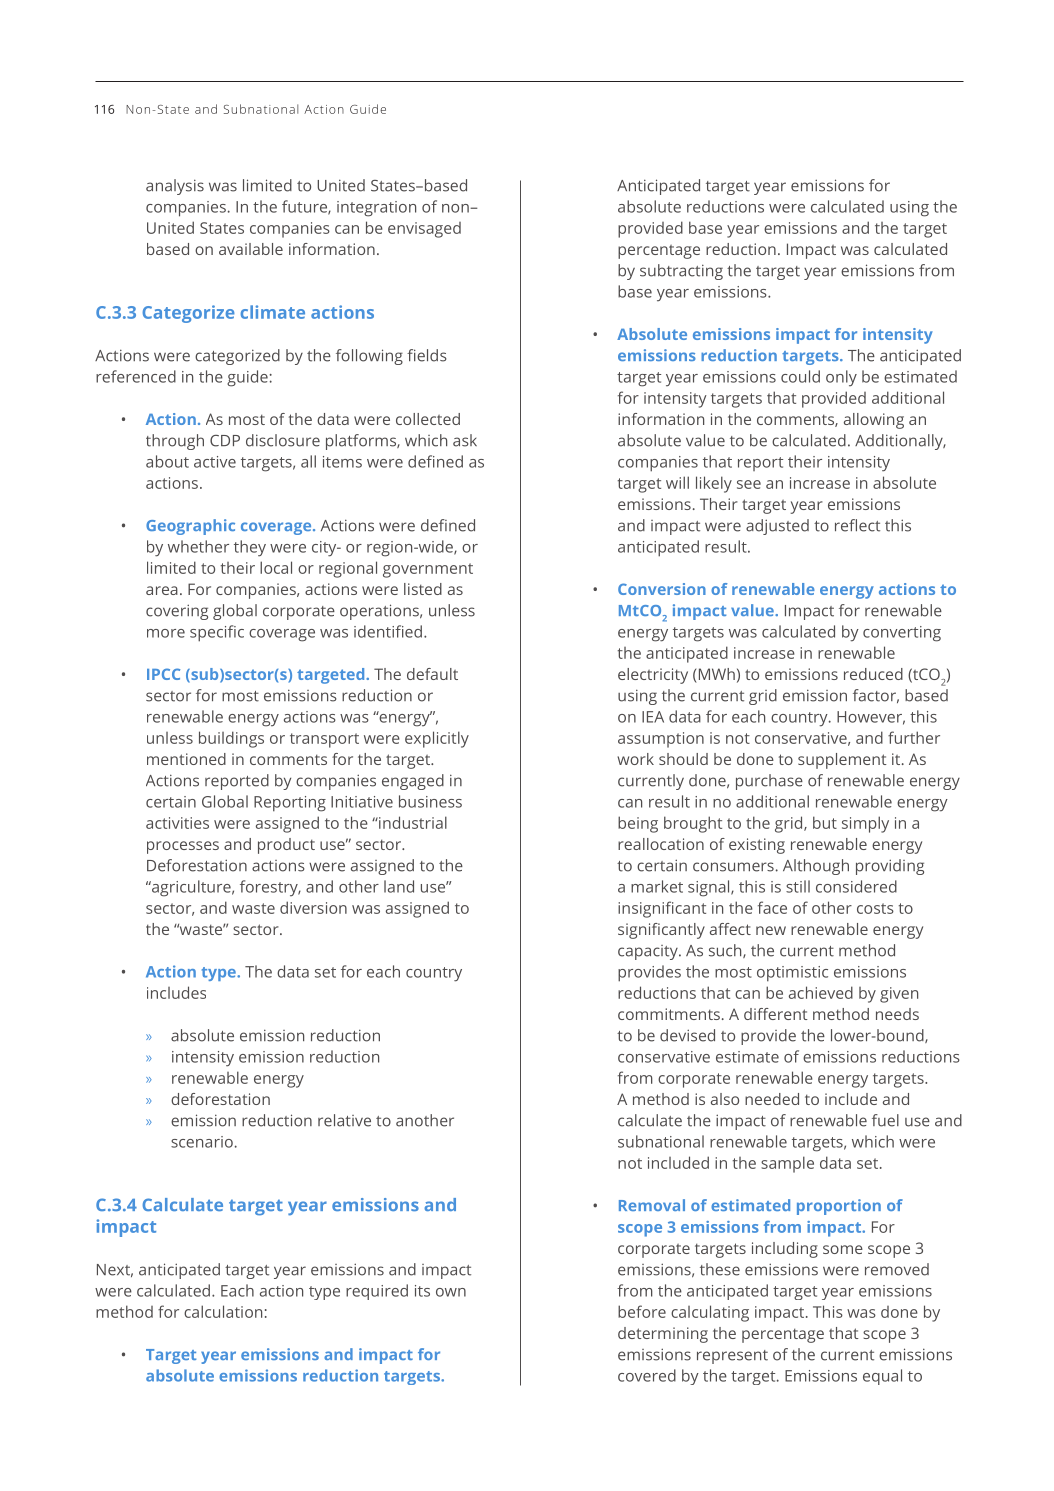 The image size is (1054, 1491). I want to click on business, so click(430, 801).
